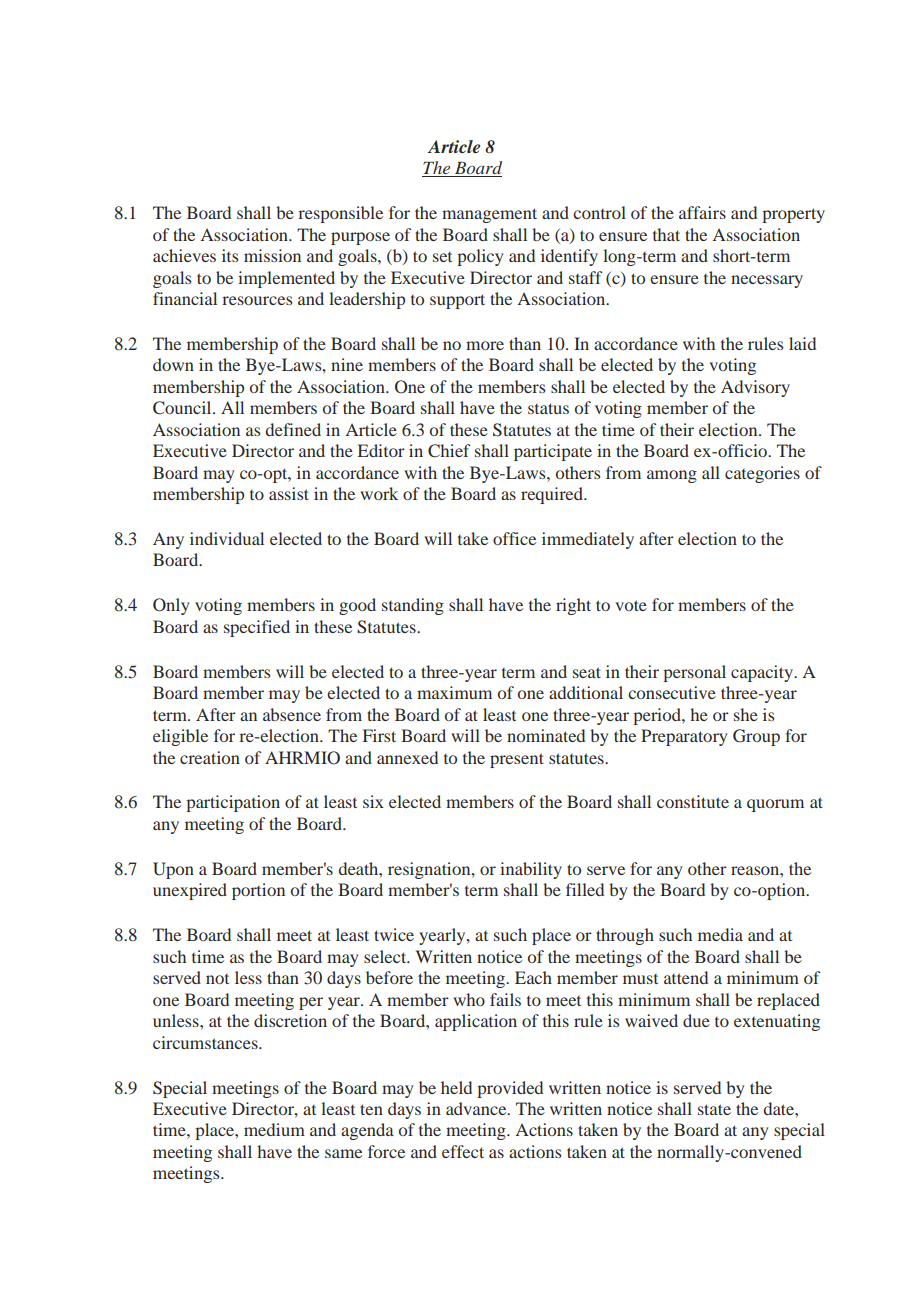 This screenshot has width=924, height=1309. Describe the element at coordinates (480, 257) in the screenshot. I see `policy` at that location.
